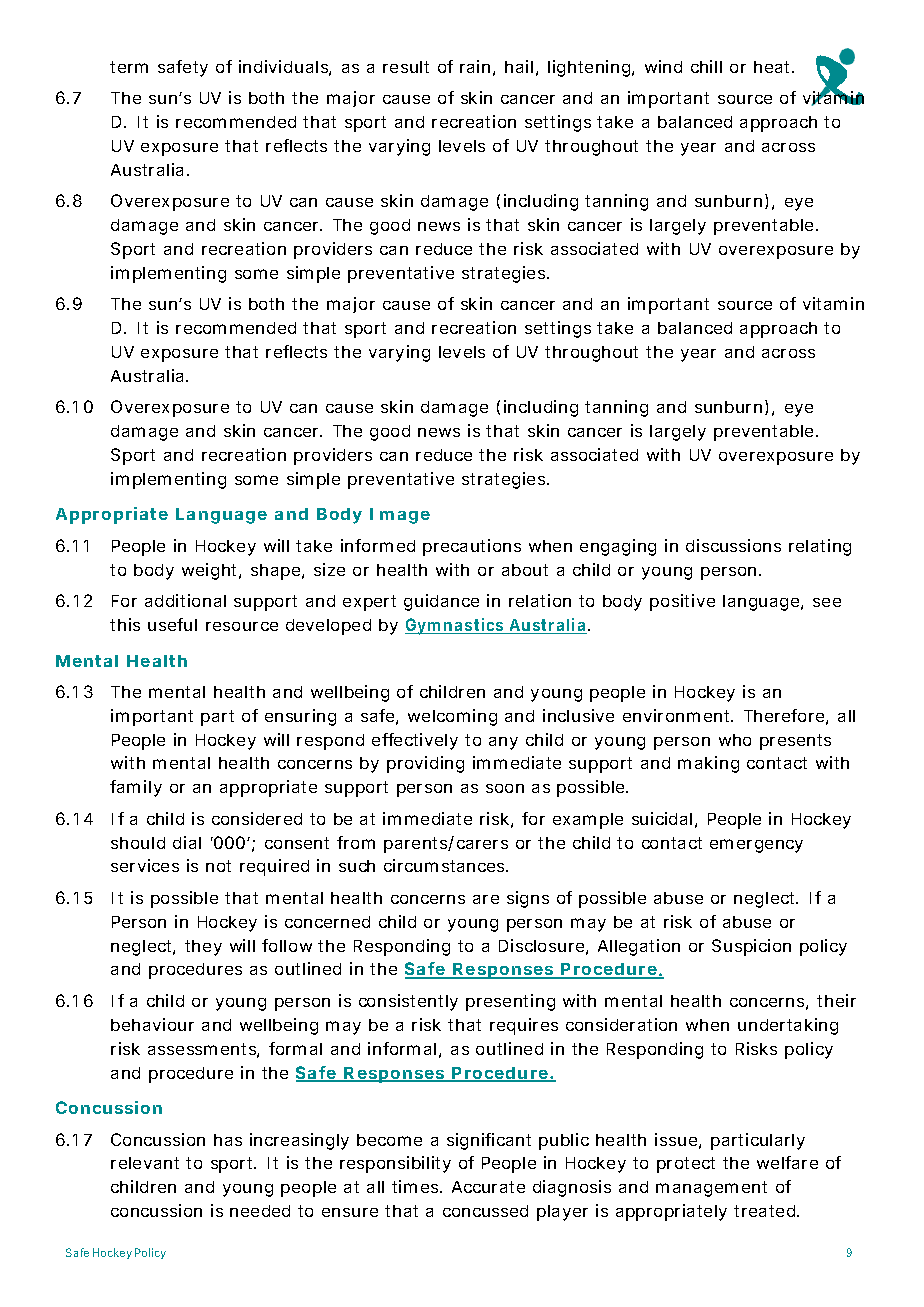  Describe the element at coordinates (172, 624) in the screenshot. I see `useful` at that location.
